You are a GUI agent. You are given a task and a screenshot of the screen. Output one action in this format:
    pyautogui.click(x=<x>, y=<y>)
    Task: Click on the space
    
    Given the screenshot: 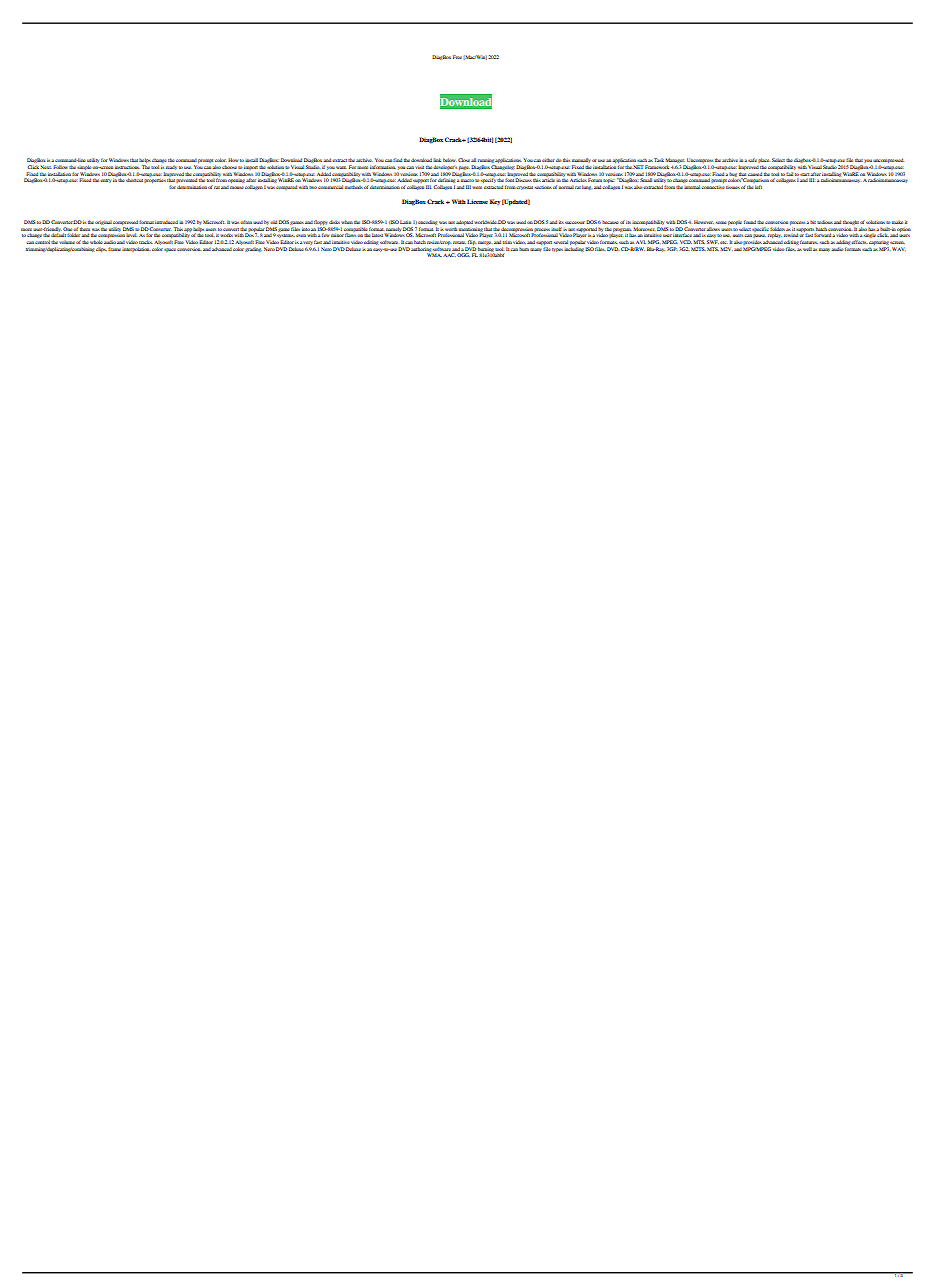 What is the action you would take?
    pyautogui.click(x=170, y=250)
